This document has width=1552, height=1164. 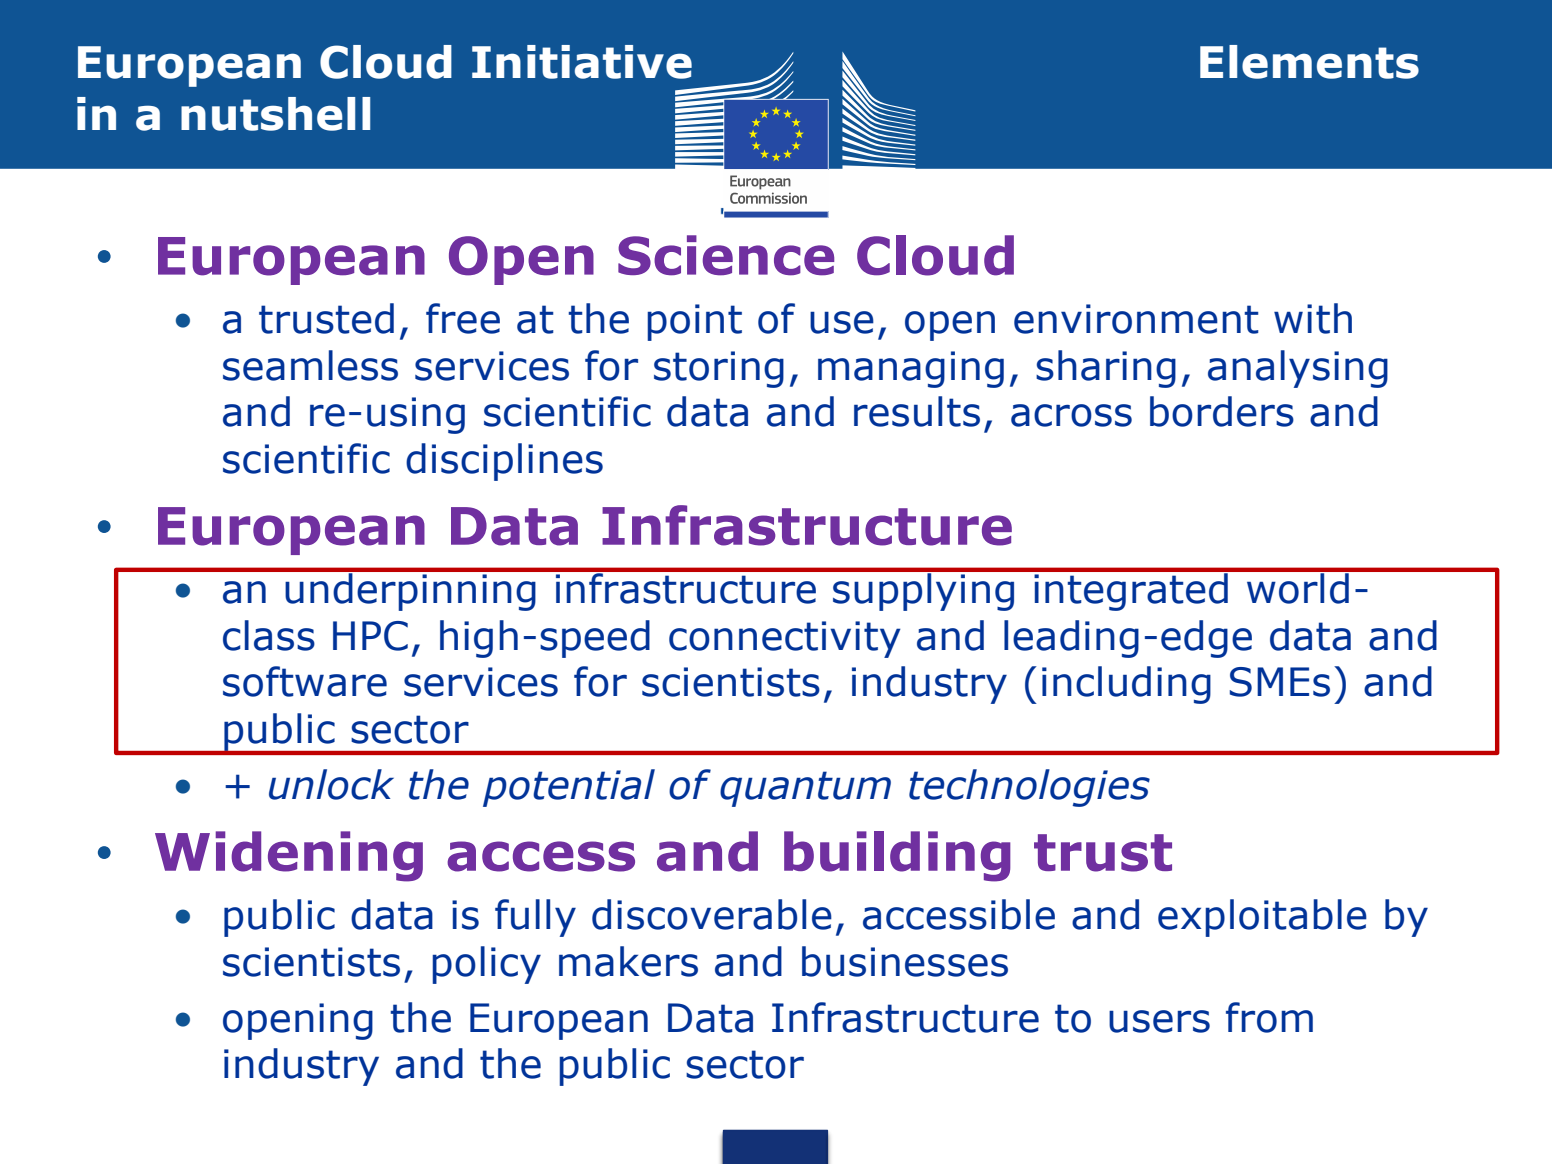 I want to click on borders, so click(x=1222, y=411).
